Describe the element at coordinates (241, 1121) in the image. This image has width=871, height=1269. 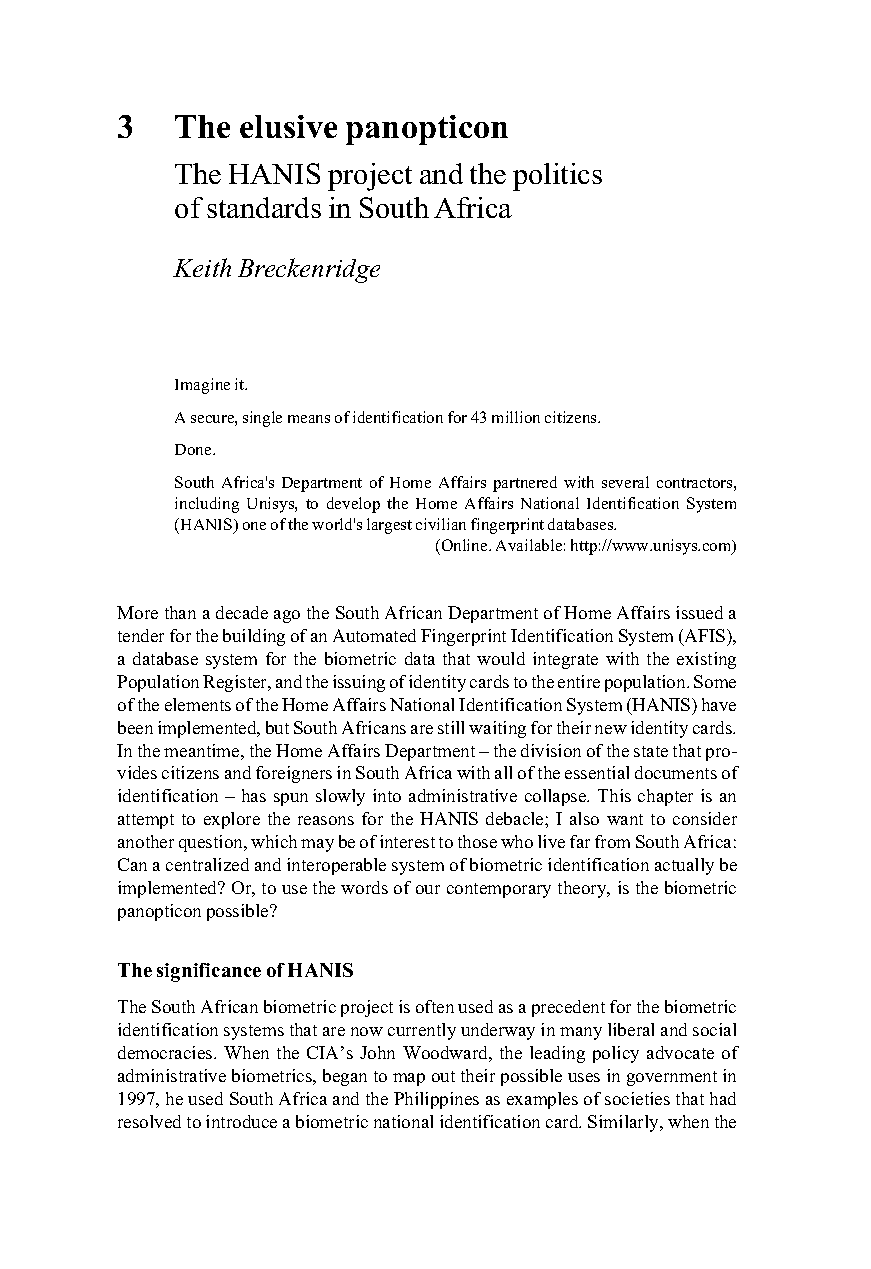
I see `introduce` at that location.
